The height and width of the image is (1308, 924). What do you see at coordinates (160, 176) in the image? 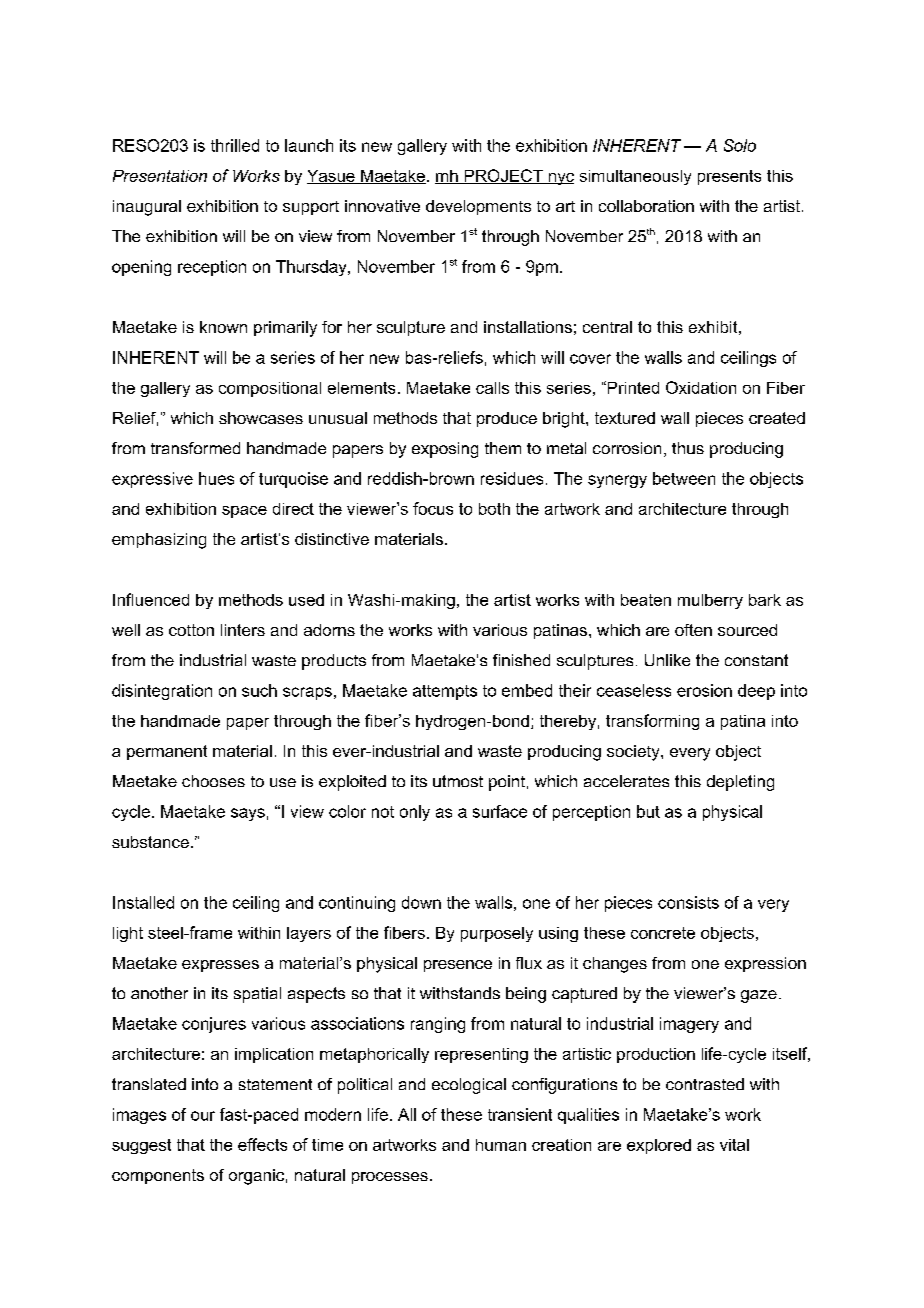
I see `Presentation` at bounding box center [160, 176].
